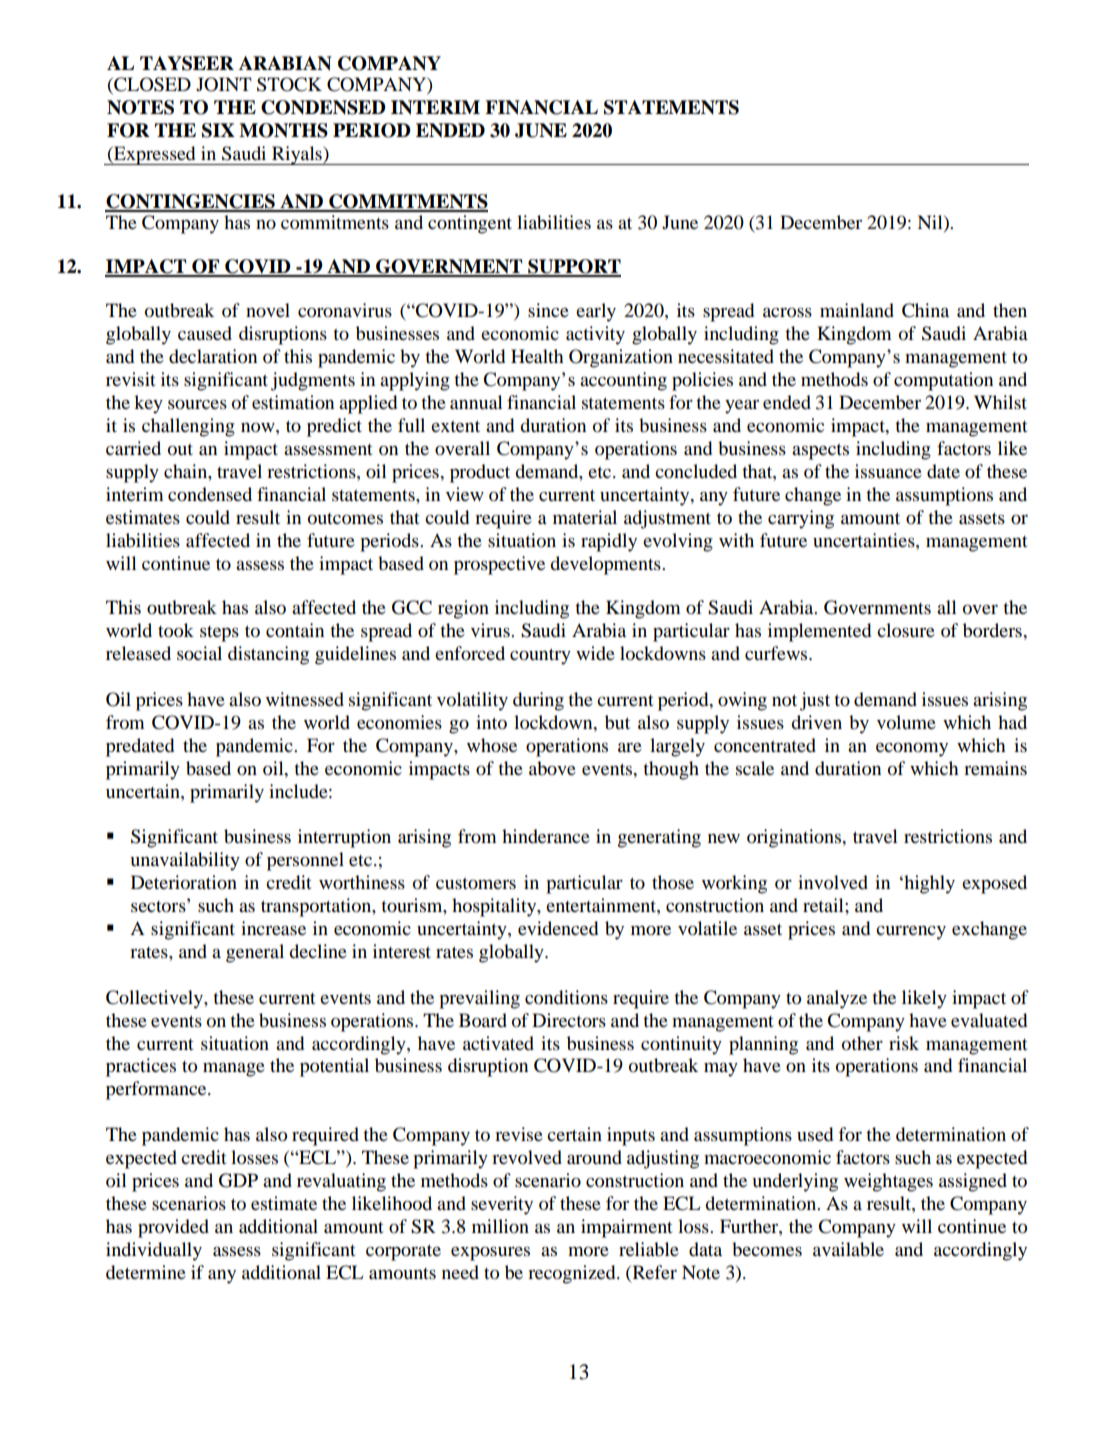 Image resolution: width=1109 pixels, height=1435 pixels. What do you see at coordinates (906, 722) in the image?
I see `volume` at bounding box center [906, 722].
